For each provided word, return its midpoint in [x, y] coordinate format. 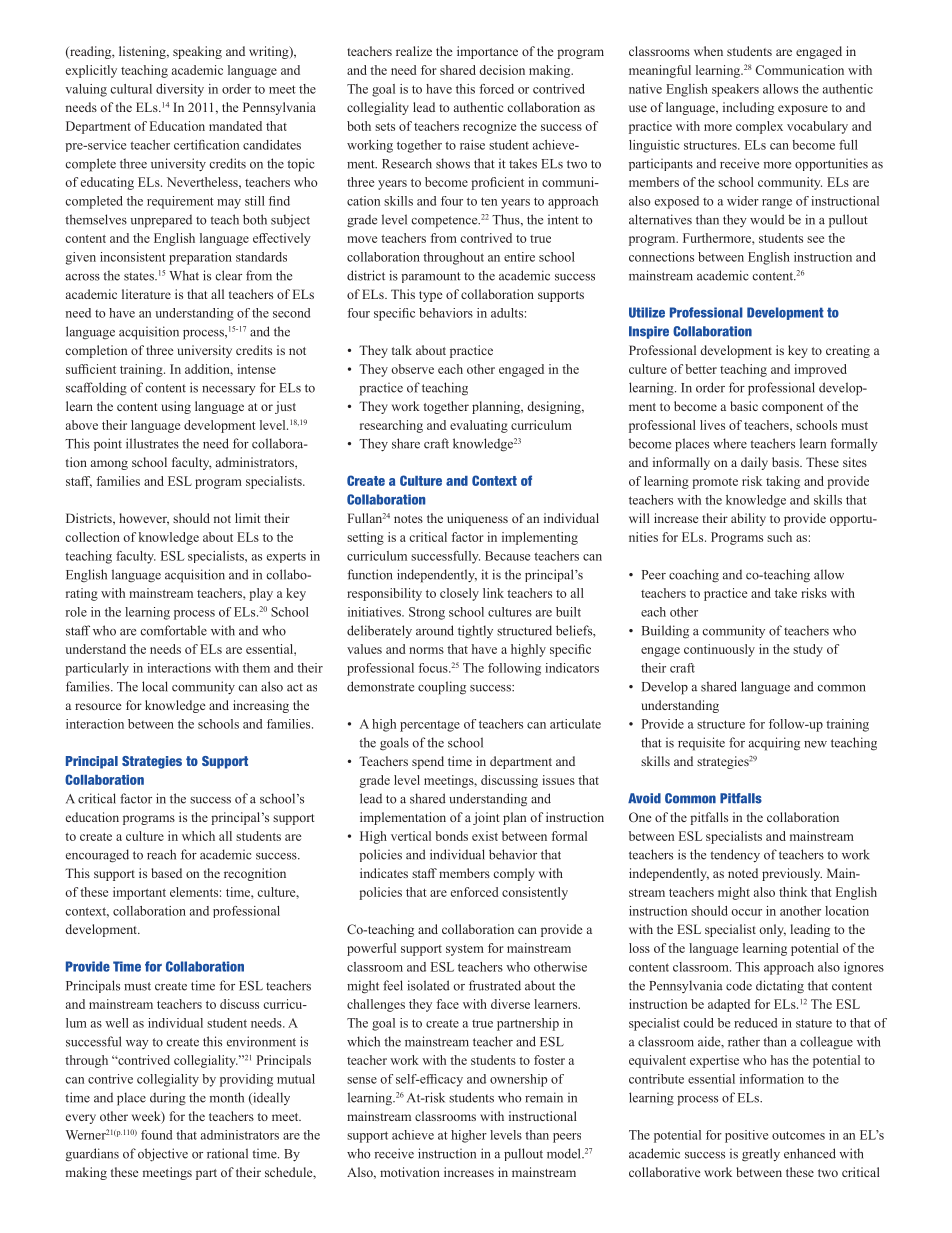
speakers [735, 90]
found [156, 1135]
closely [459, 594]
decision [502, 70]
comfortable [174, 630]
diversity [180, 90]
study [808, 650]
